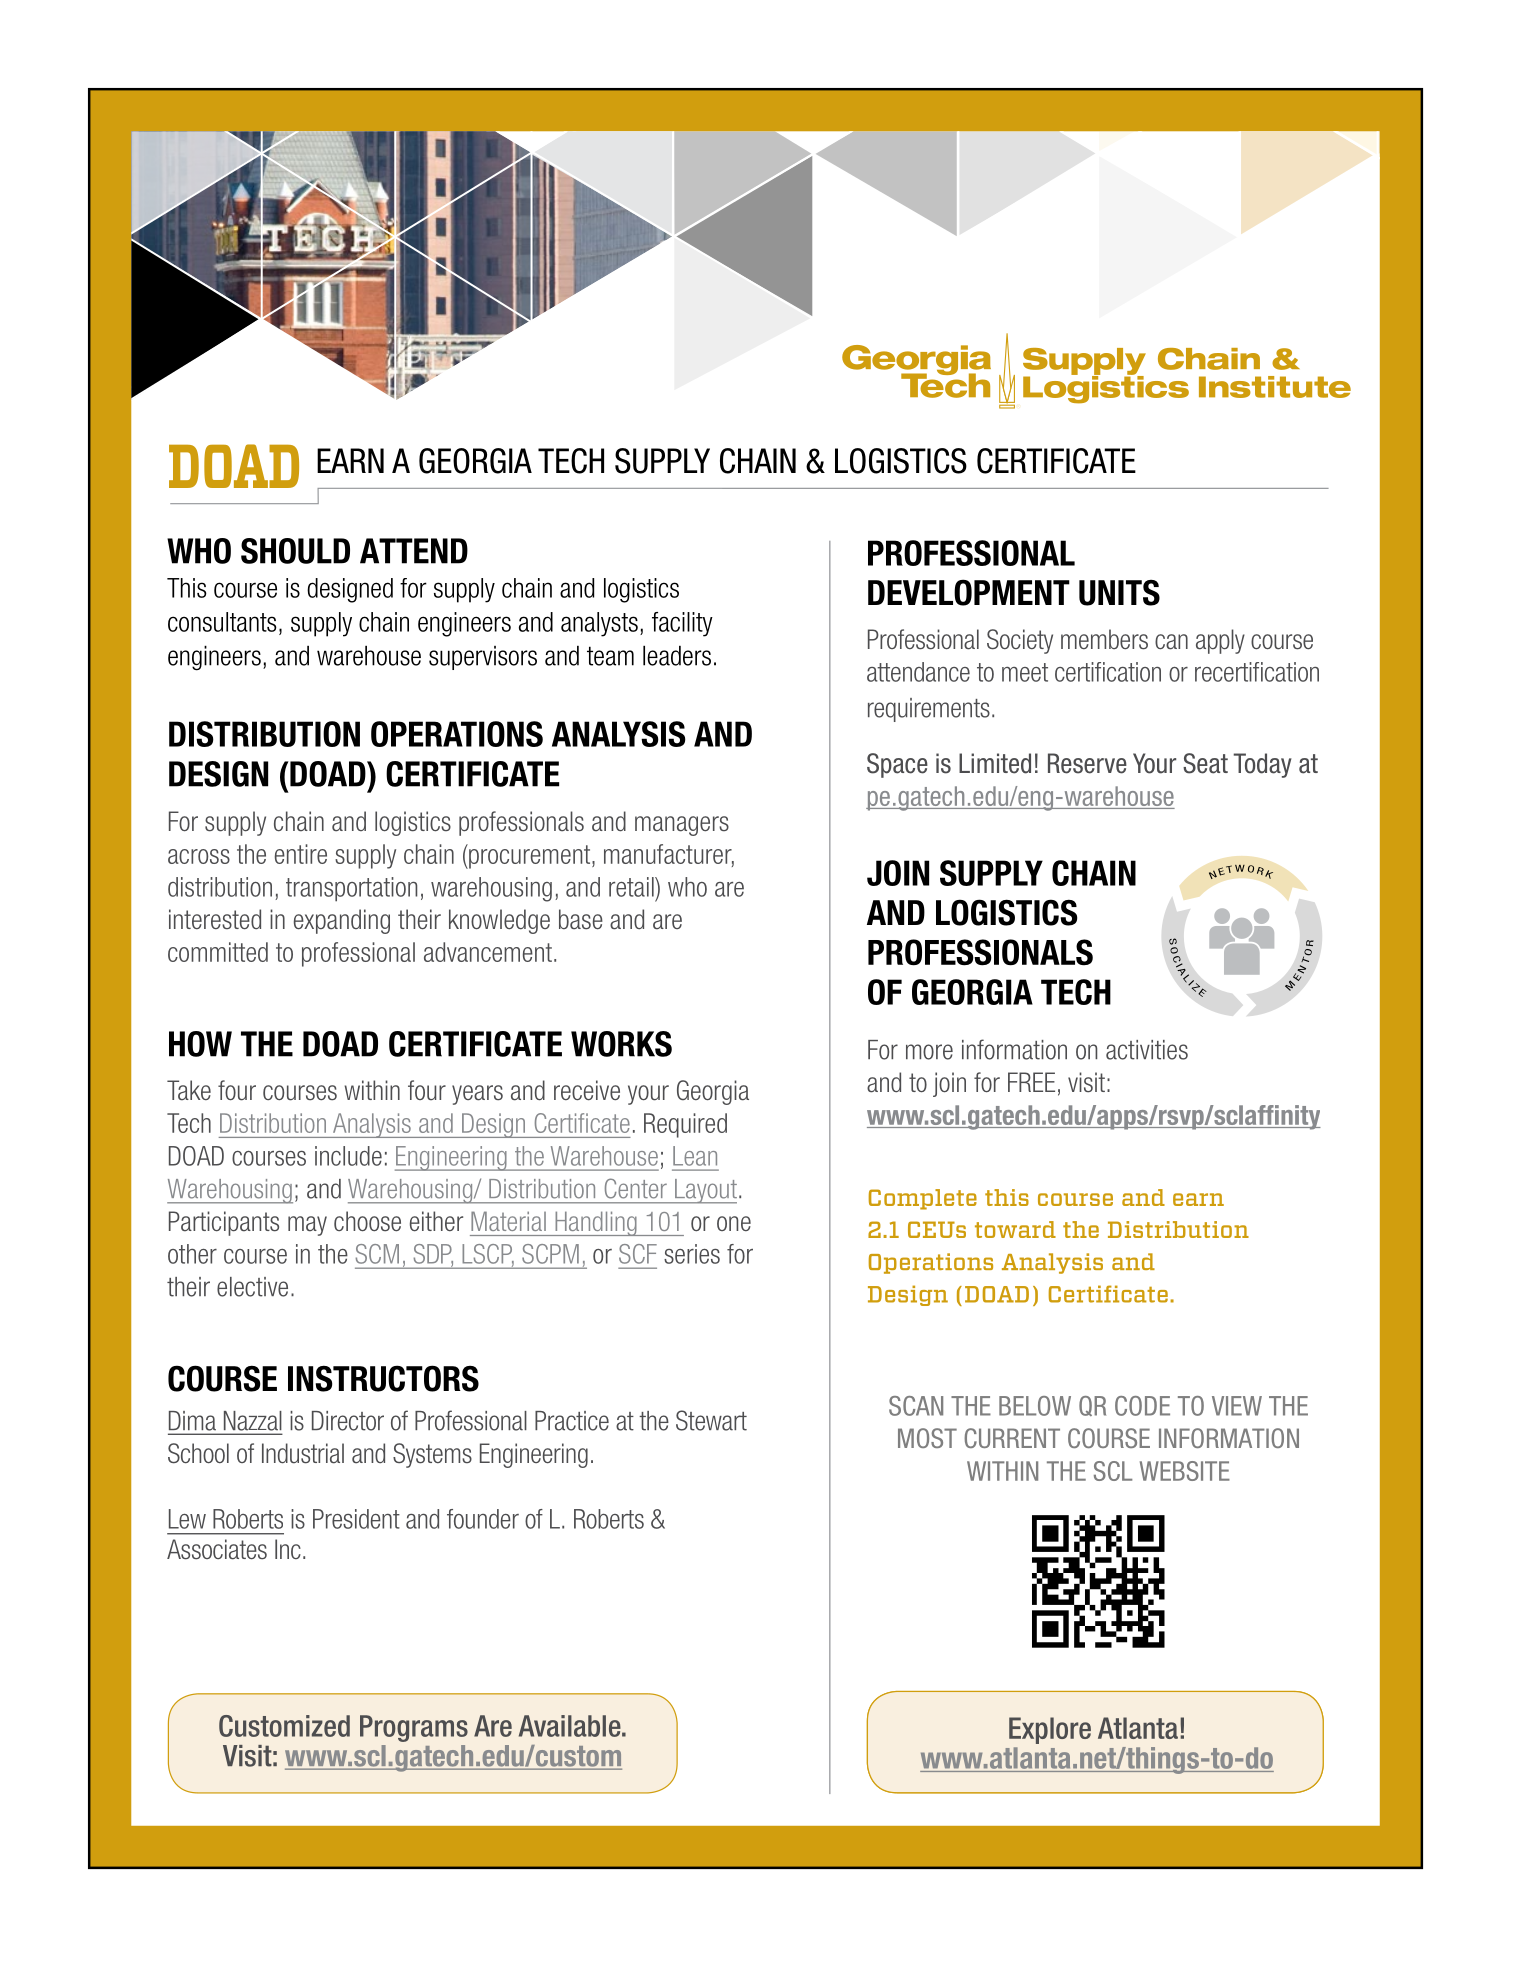  I want to click on FREE, so click(1031, 1082).
